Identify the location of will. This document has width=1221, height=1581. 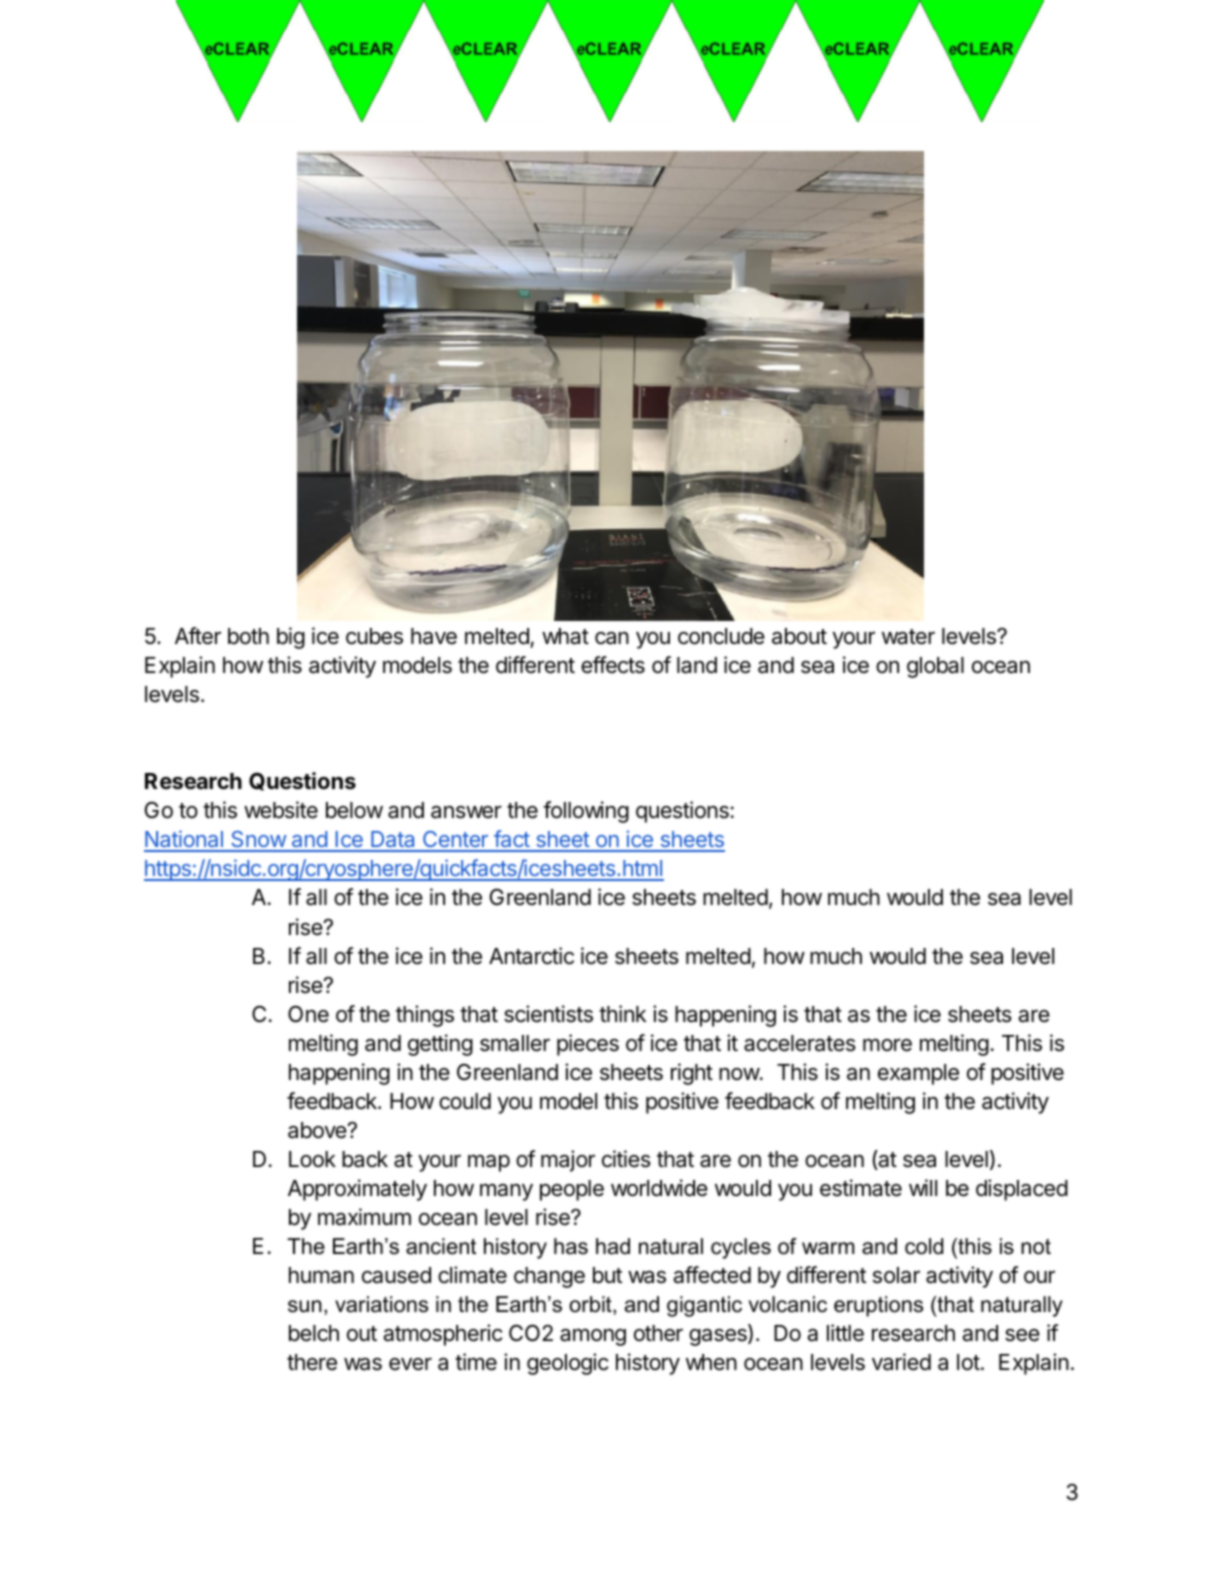
(923, 1187).
